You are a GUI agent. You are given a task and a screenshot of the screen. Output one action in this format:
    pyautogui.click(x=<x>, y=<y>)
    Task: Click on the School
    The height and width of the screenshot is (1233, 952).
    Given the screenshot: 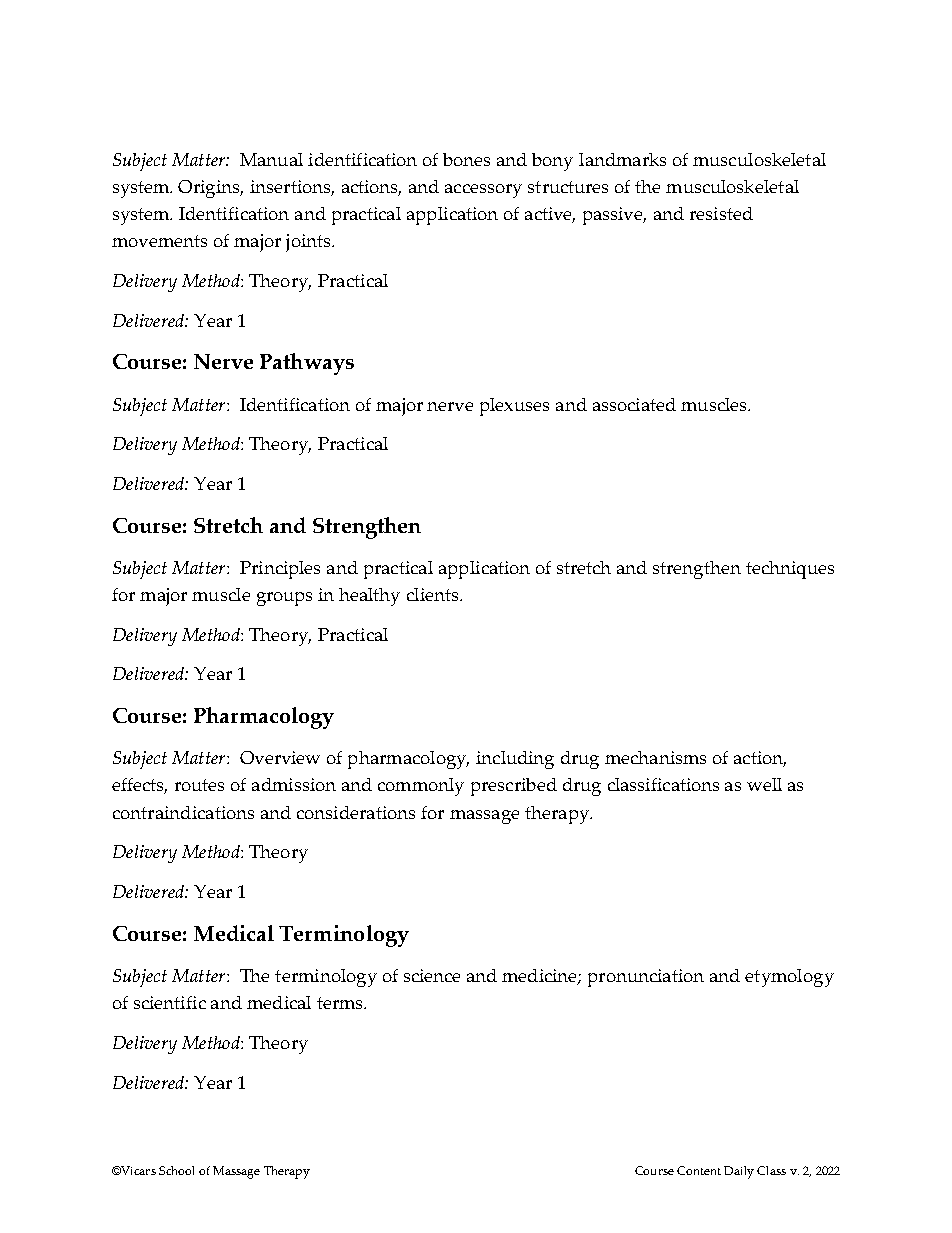 What is the action you would take?
    pyautogui.click(x=176, y=1170)
